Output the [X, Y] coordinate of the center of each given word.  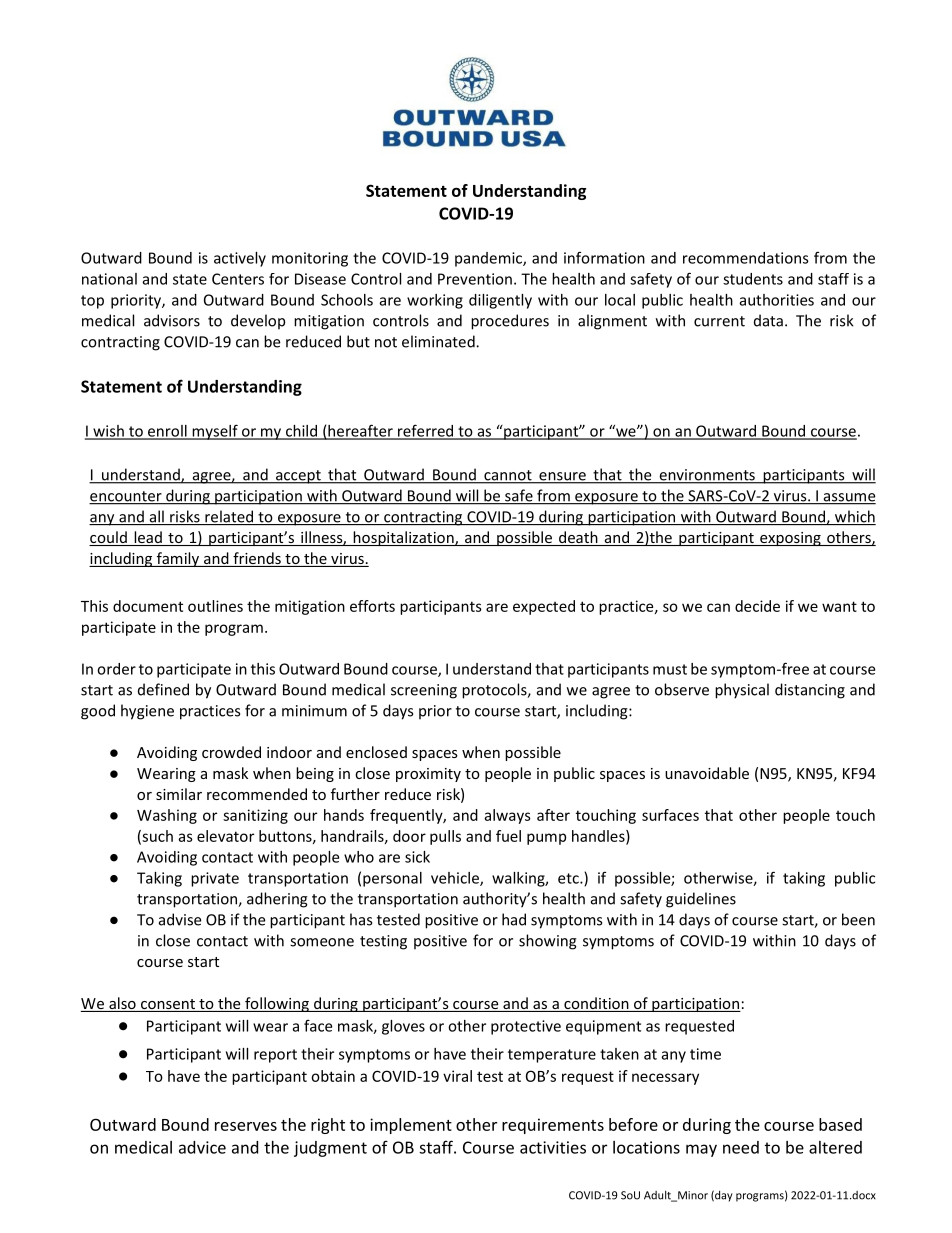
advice [202, 1147]
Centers [238, 279]
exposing [790, 539]
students [753, 279]
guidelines [701, 900]
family [177, 559]
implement [411, 1126]
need [741, 1147]
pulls [445, 837]
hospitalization [403, 538]
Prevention [475, 279]
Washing [167, 816]
